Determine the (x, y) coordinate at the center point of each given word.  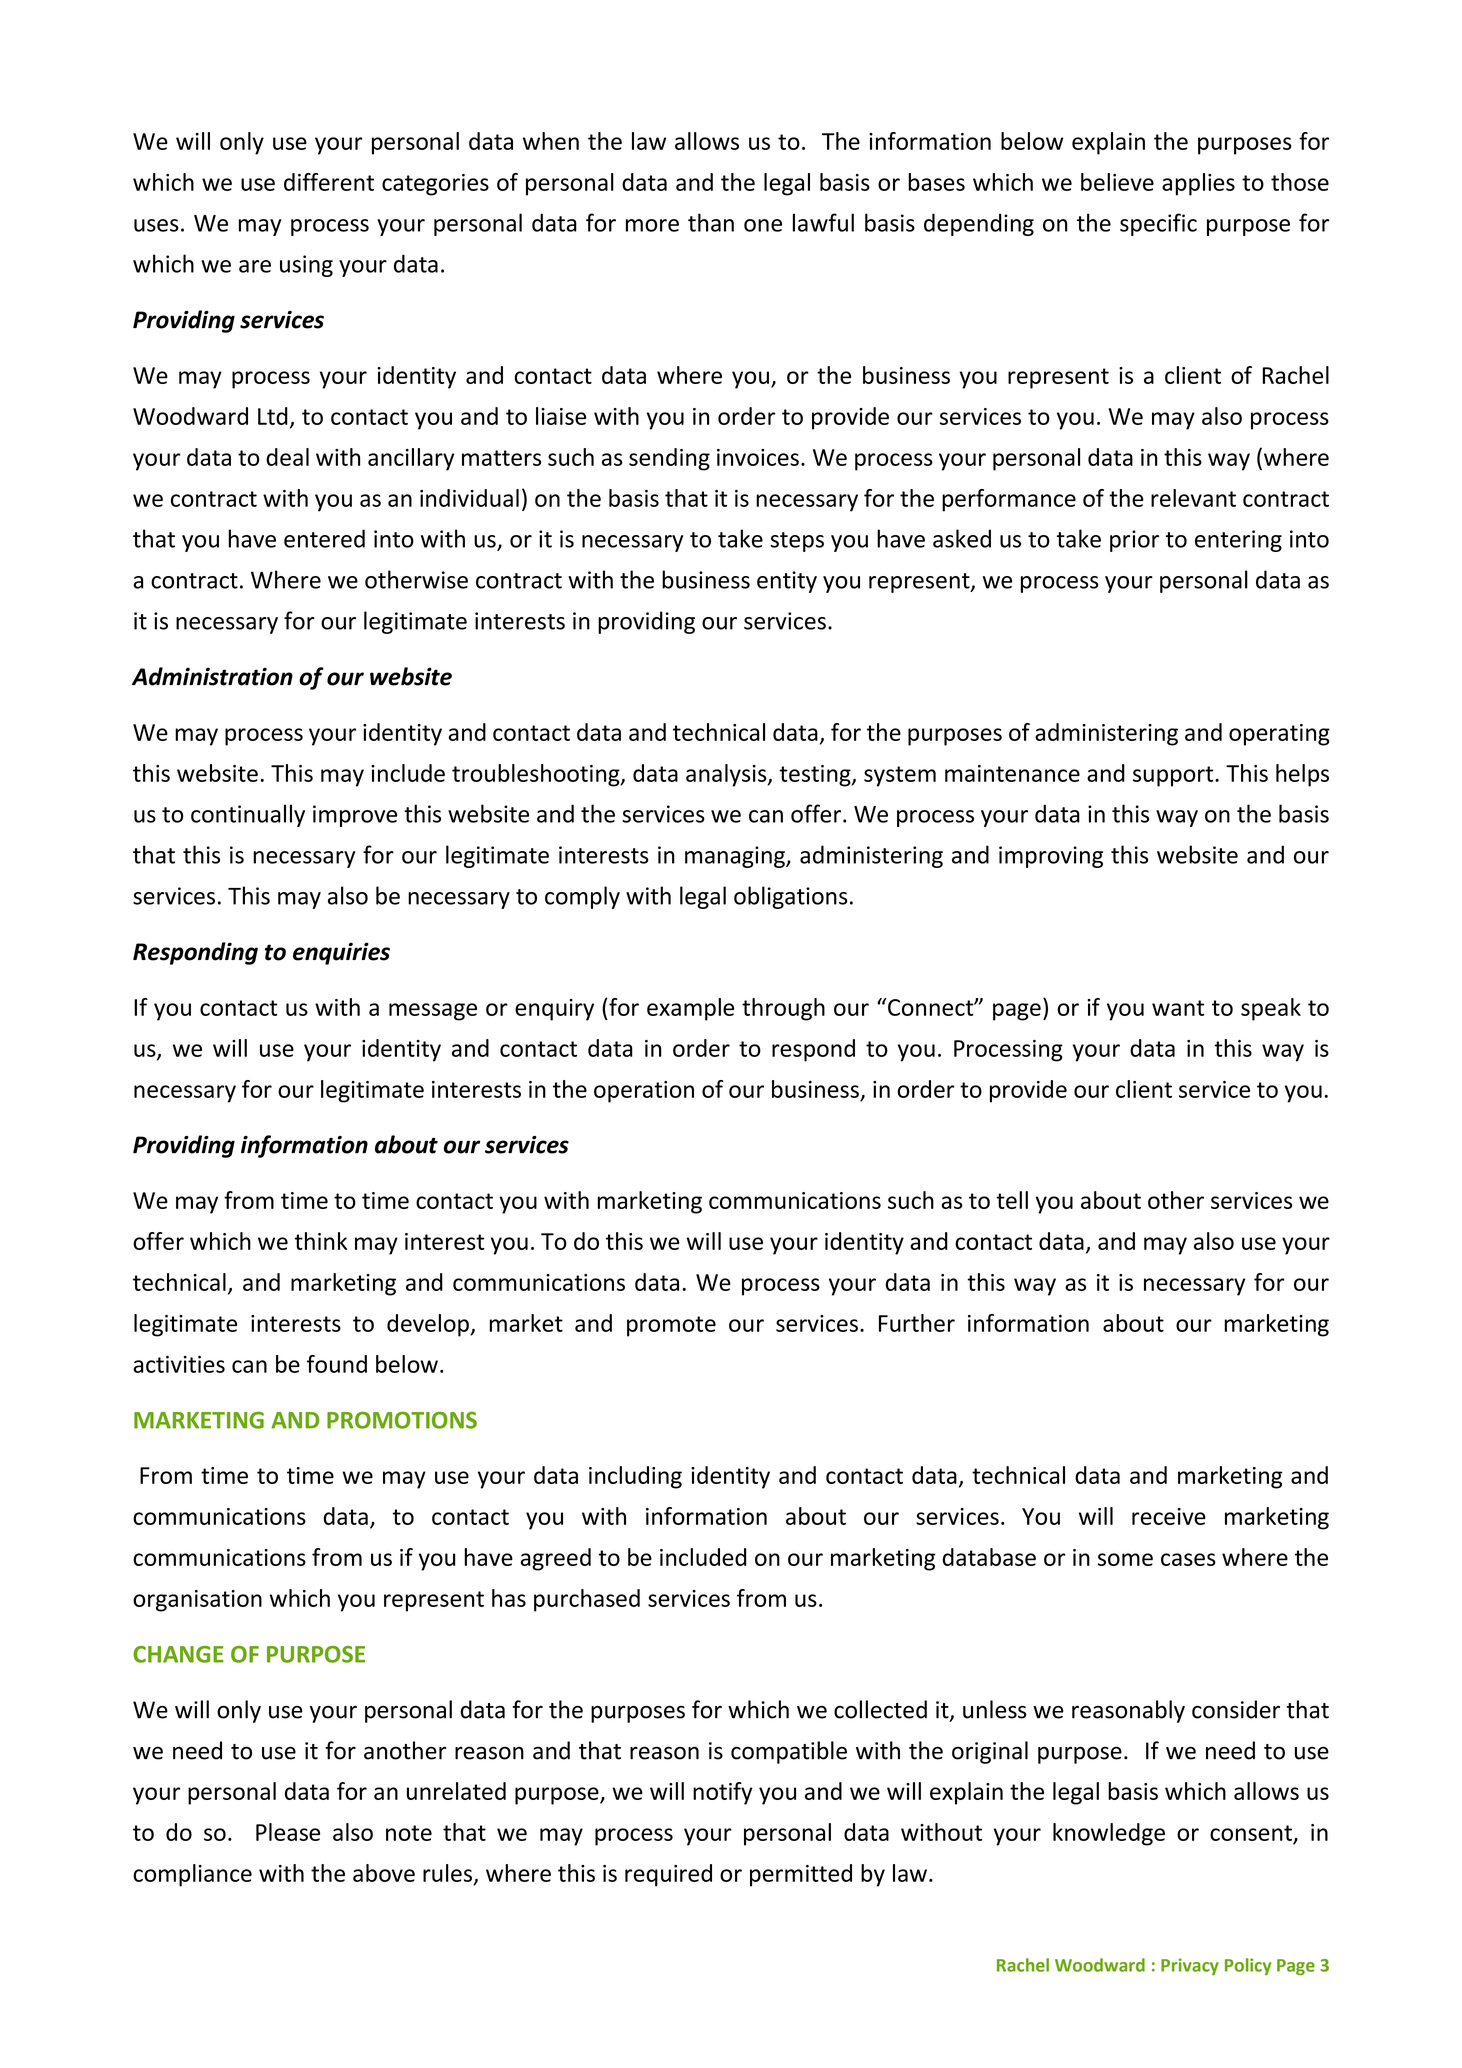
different (329, 182)
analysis (727, 775)
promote (671, 1326)
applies (1198, 184)
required (668, 1875)
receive (1169, 1516)
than (711, 222)
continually (248, 815)
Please (288, 1832)
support (1174, 776)
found (337, 1364)
